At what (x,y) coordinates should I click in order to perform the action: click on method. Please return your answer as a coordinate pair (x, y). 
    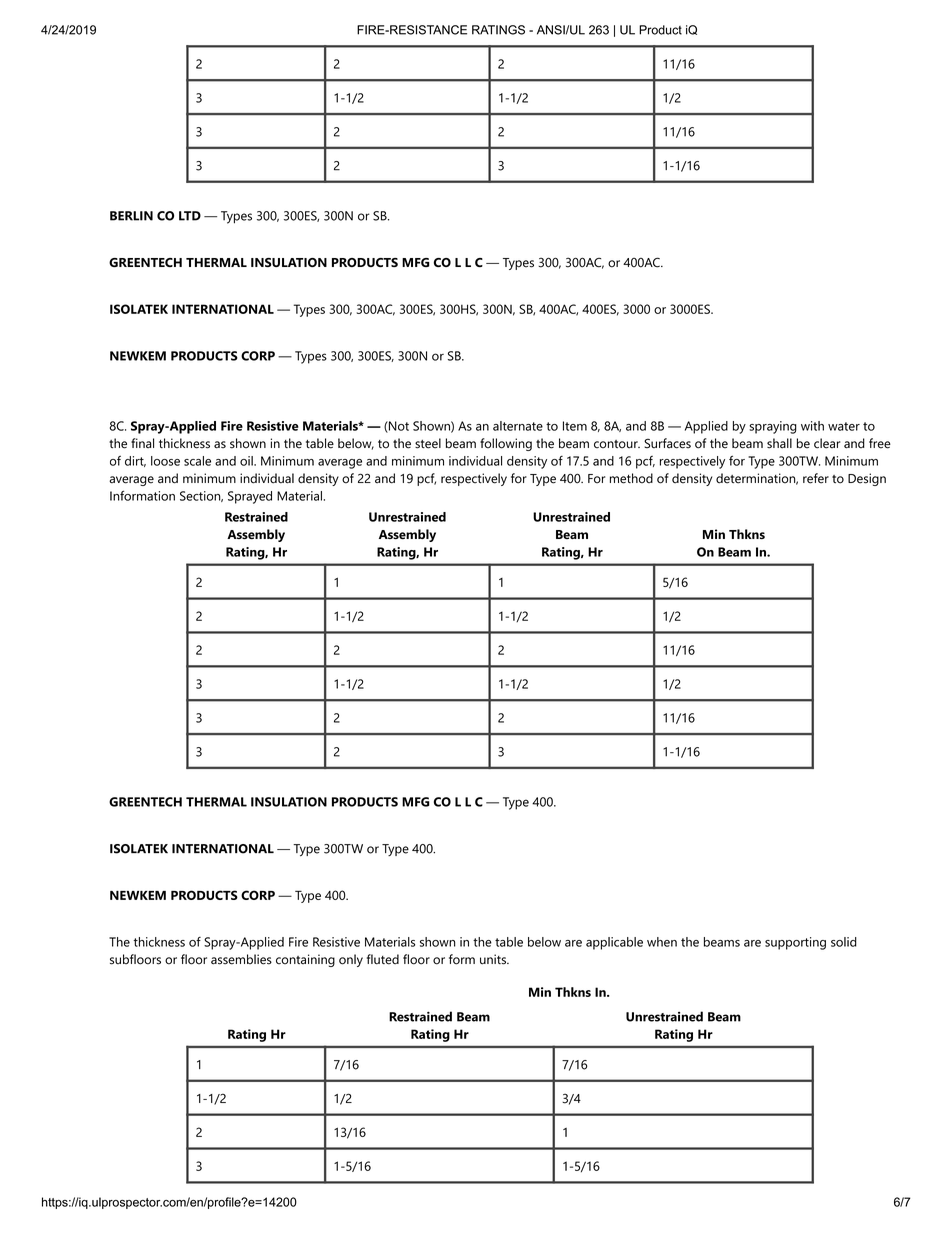
    Looking at the image, I should click on (631, 478).
